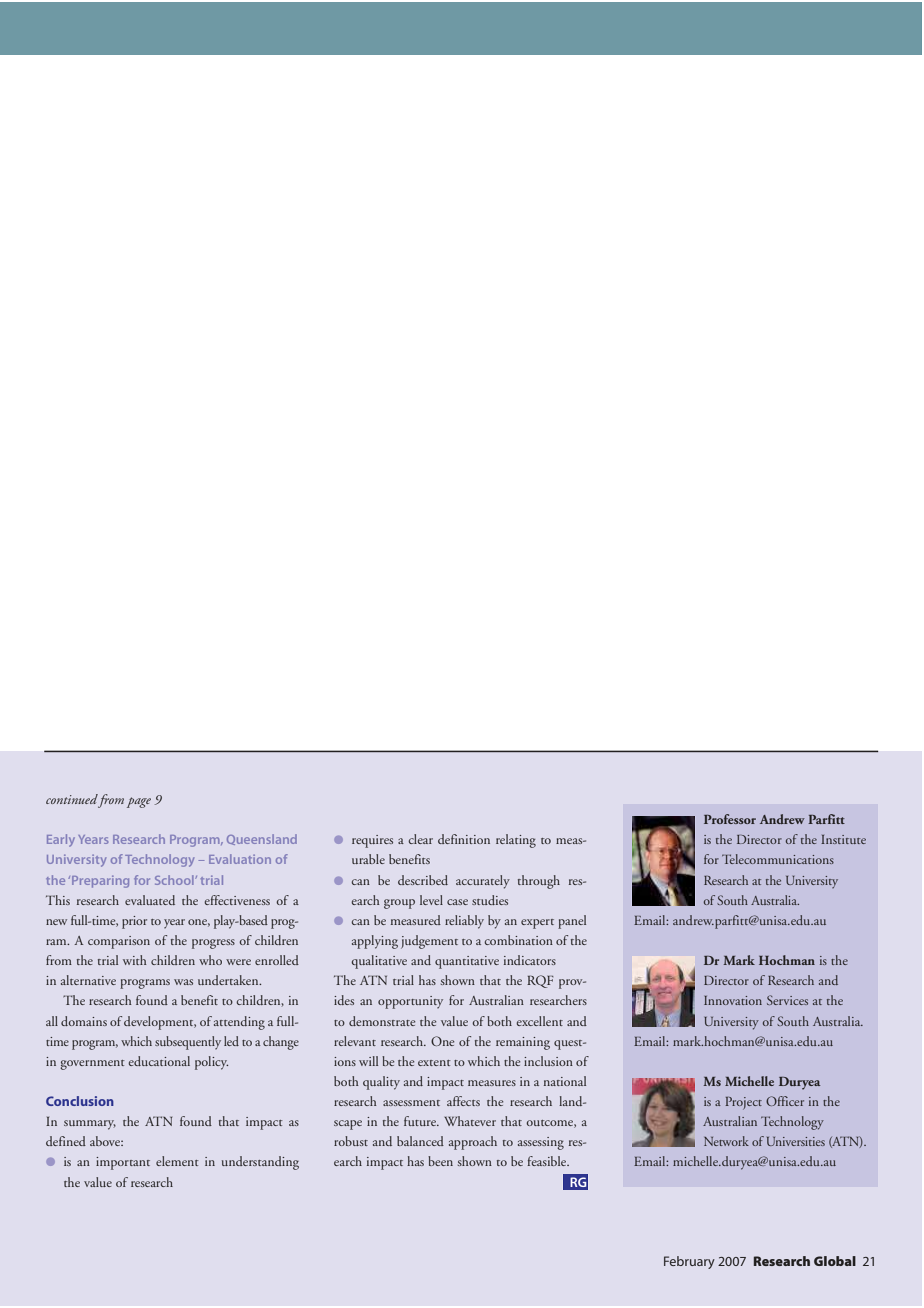 The image size is (924, 1308). Describe the element at coordinates (177, 1161) in the screenshot. I see `element` at that location.
